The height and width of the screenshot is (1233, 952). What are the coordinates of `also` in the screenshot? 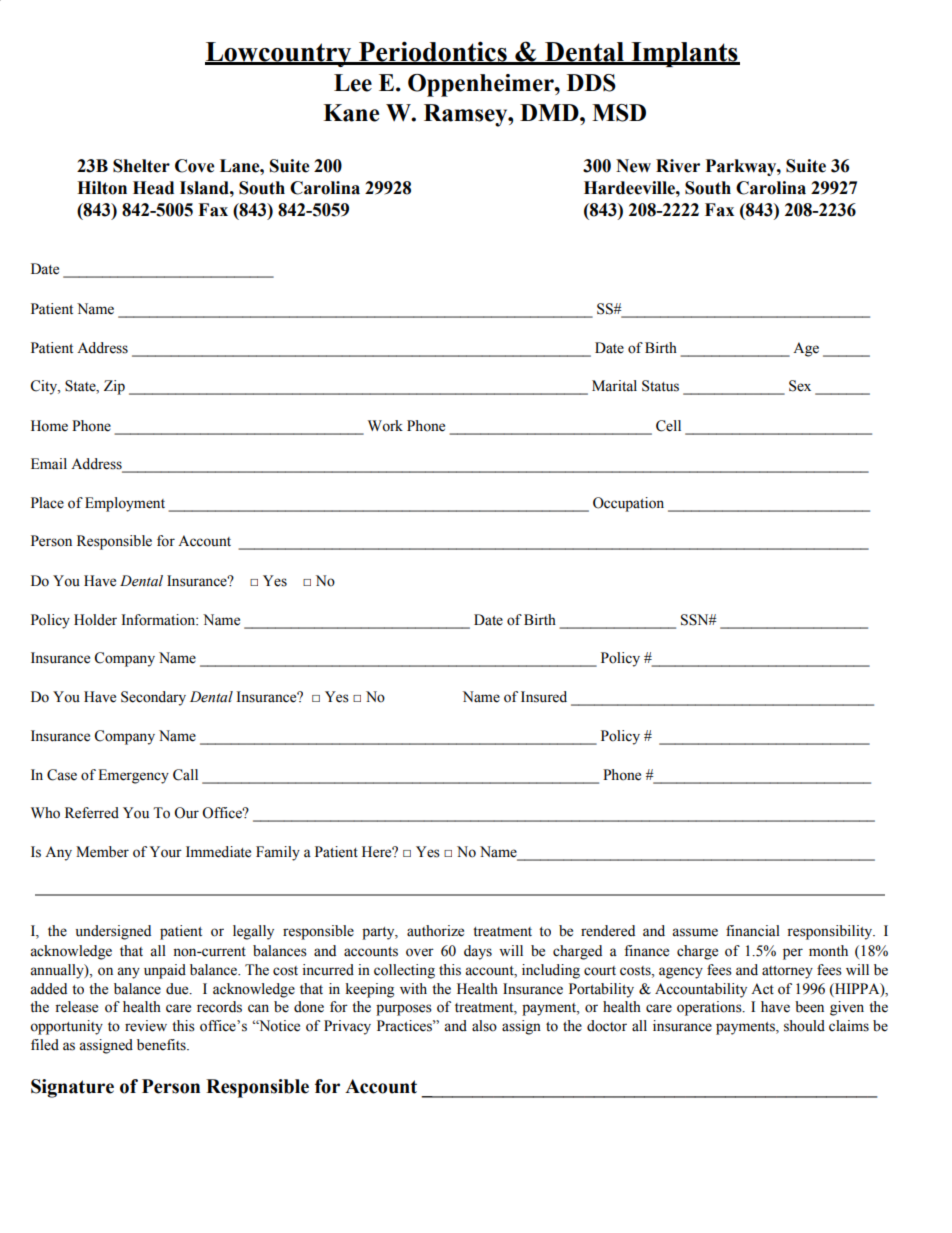 It's located at (484, 1026).
